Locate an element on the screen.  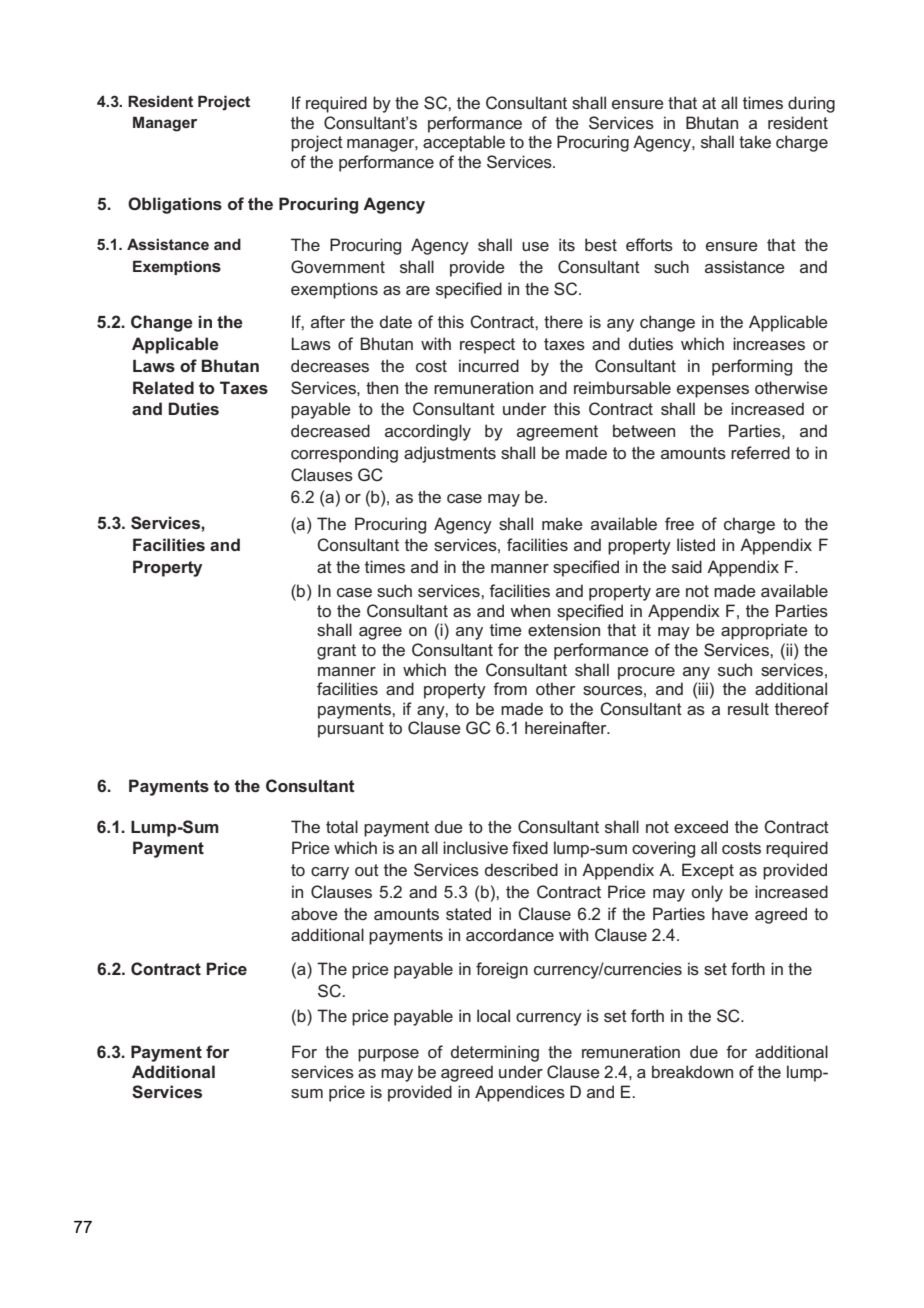
Obligations is located at coordinates (175, 205).
